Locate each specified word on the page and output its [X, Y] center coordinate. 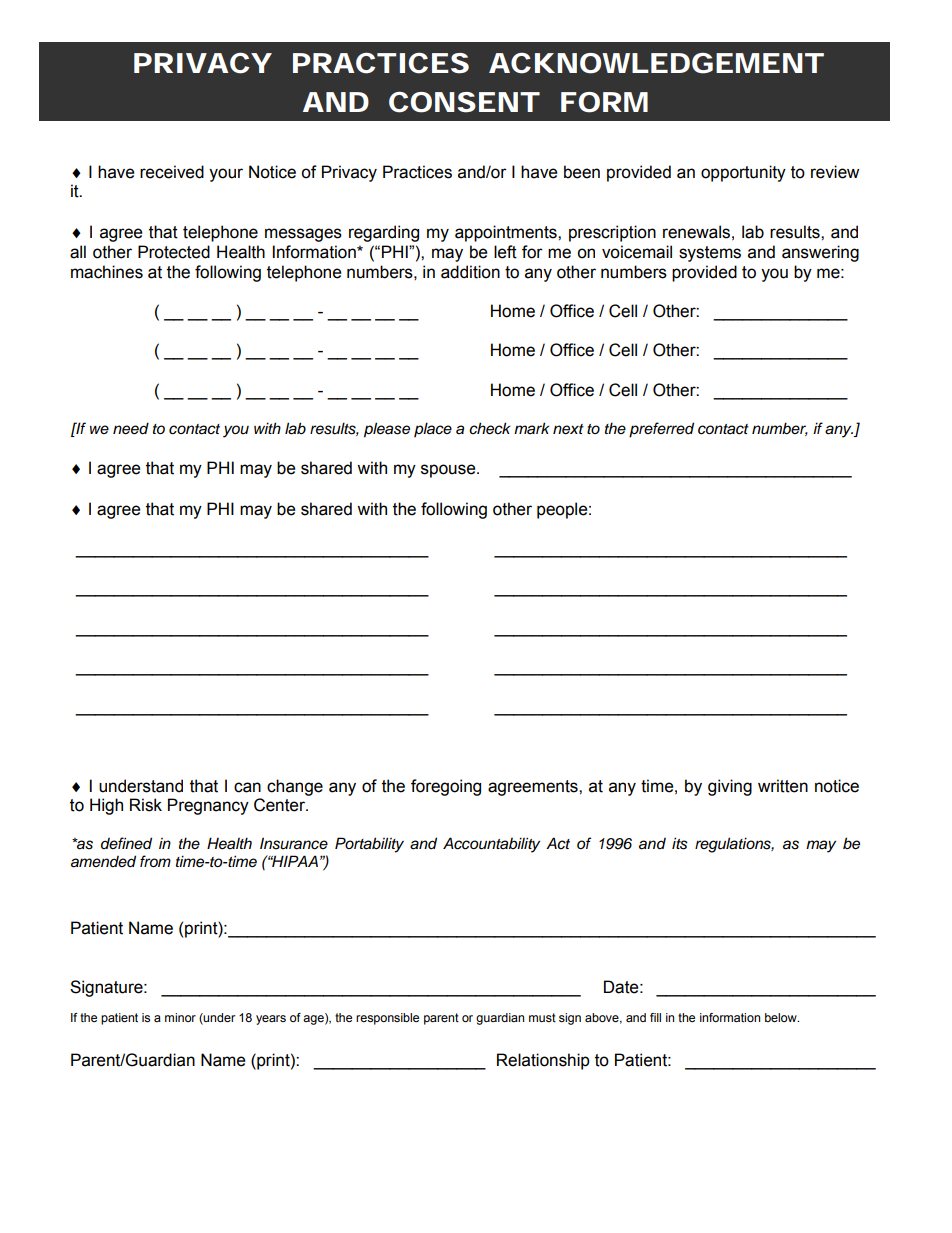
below [782, 1017]
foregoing [446, 787]
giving [730, 787]
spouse [449, 471]
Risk [146, 805]
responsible [387, 1019]
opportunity [743, 173]
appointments [507, 233]
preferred [661, 430]
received [172, 172]
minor [180, 1017]
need [131, 428]
